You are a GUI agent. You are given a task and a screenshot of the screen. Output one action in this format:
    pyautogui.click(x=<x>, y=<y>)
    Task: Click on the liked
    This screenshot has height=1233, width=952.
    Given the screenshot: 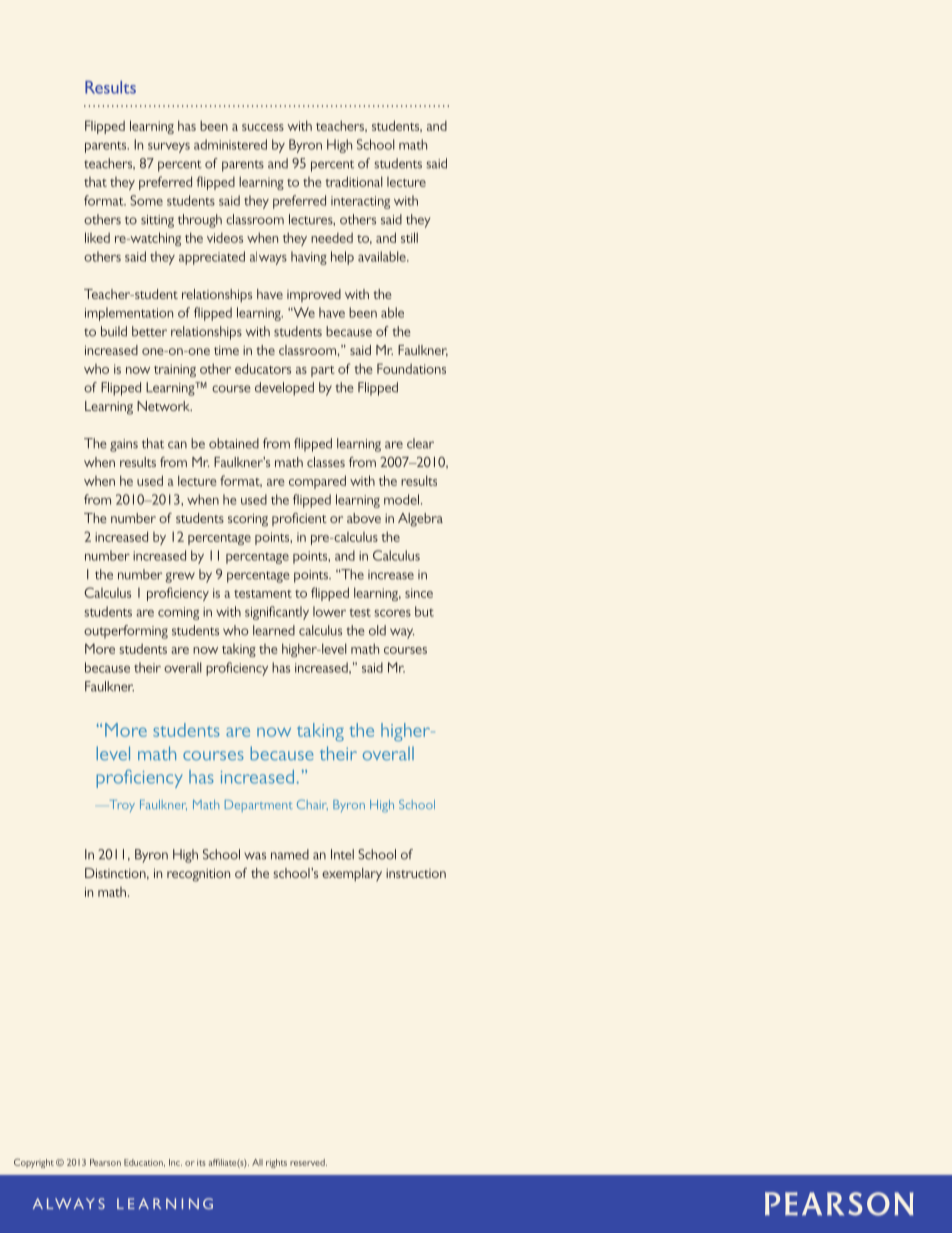 What is the action you would take?
    pyautogui.click(x=97, y=237)
